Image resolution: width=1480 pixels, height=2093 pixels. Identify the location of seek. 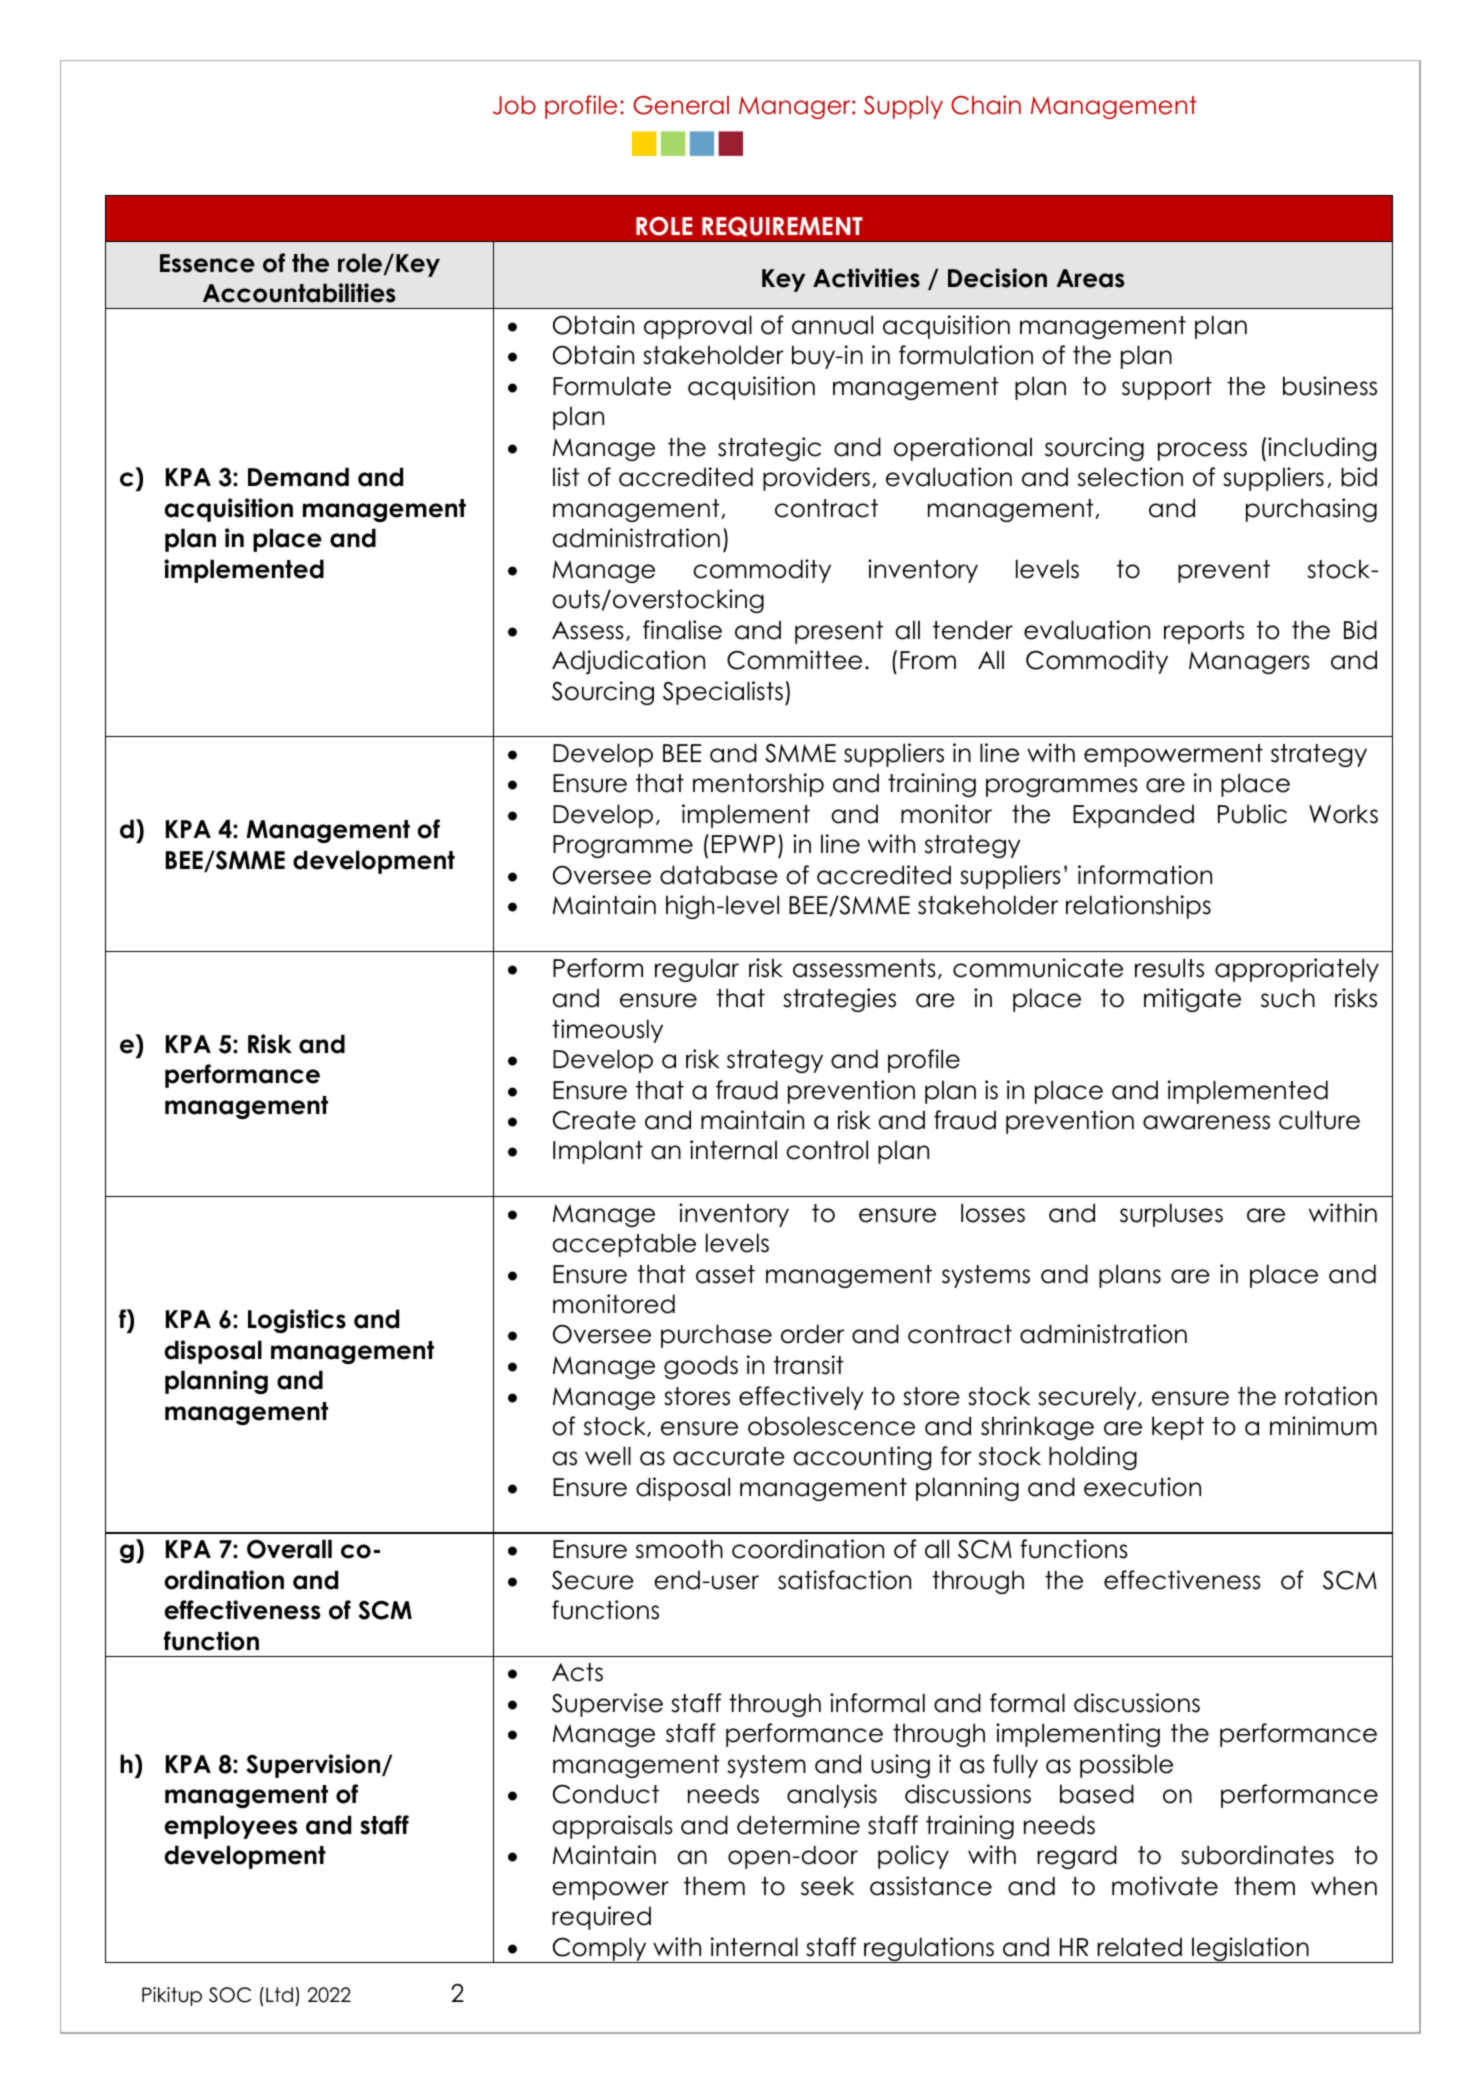
(827, 1886).
